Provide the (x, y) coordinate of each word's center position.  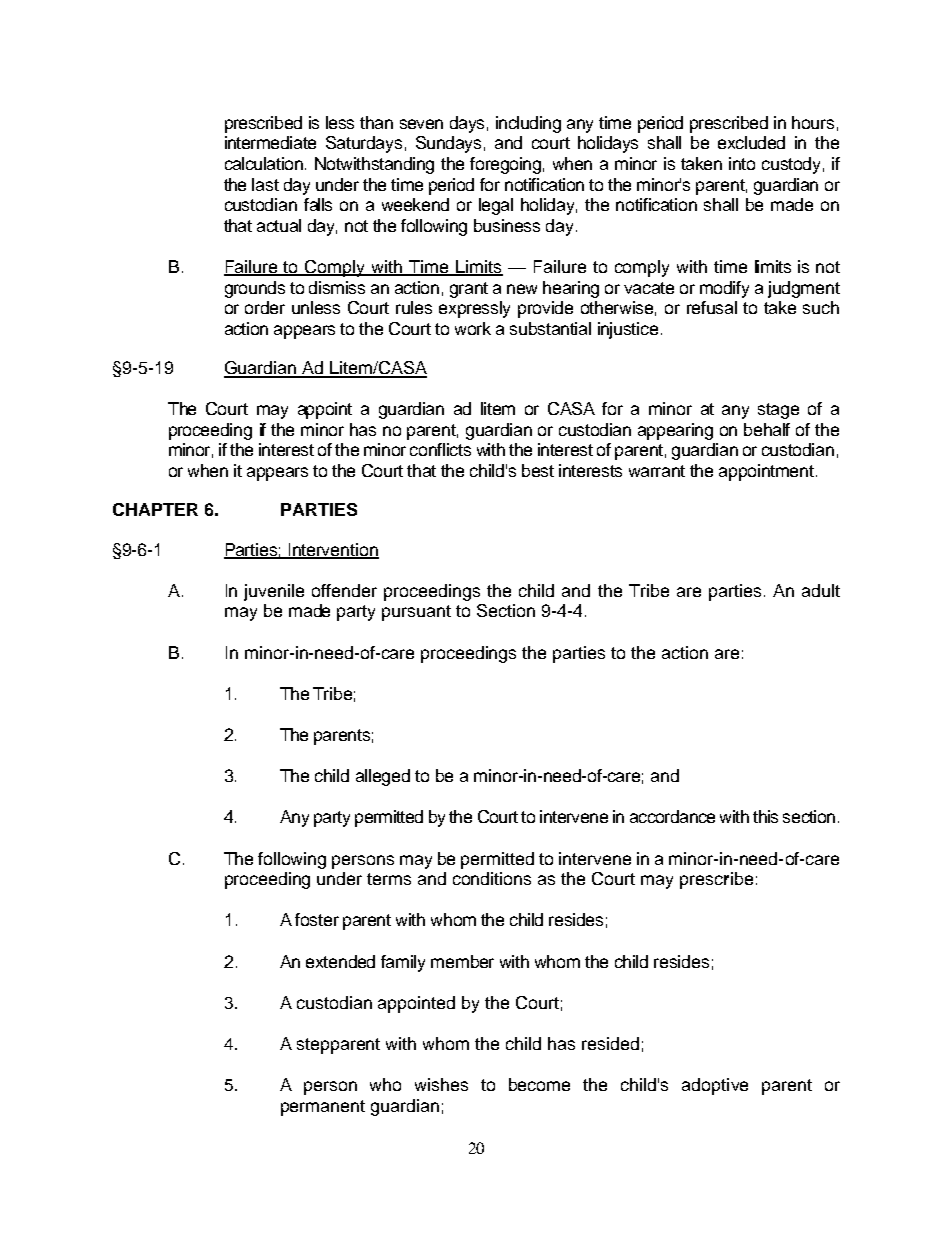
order (265, 307)
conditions (492, 878)
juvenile (274, 592)
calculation (265, 163)
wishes (441, 1084)
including (528, 124)
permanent (323, 1108)
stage (778, 411)
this (765, 816)
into (742, 163)
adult (821, 590)
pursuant (416, 613)
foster (317, 919)
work (473, 328)
